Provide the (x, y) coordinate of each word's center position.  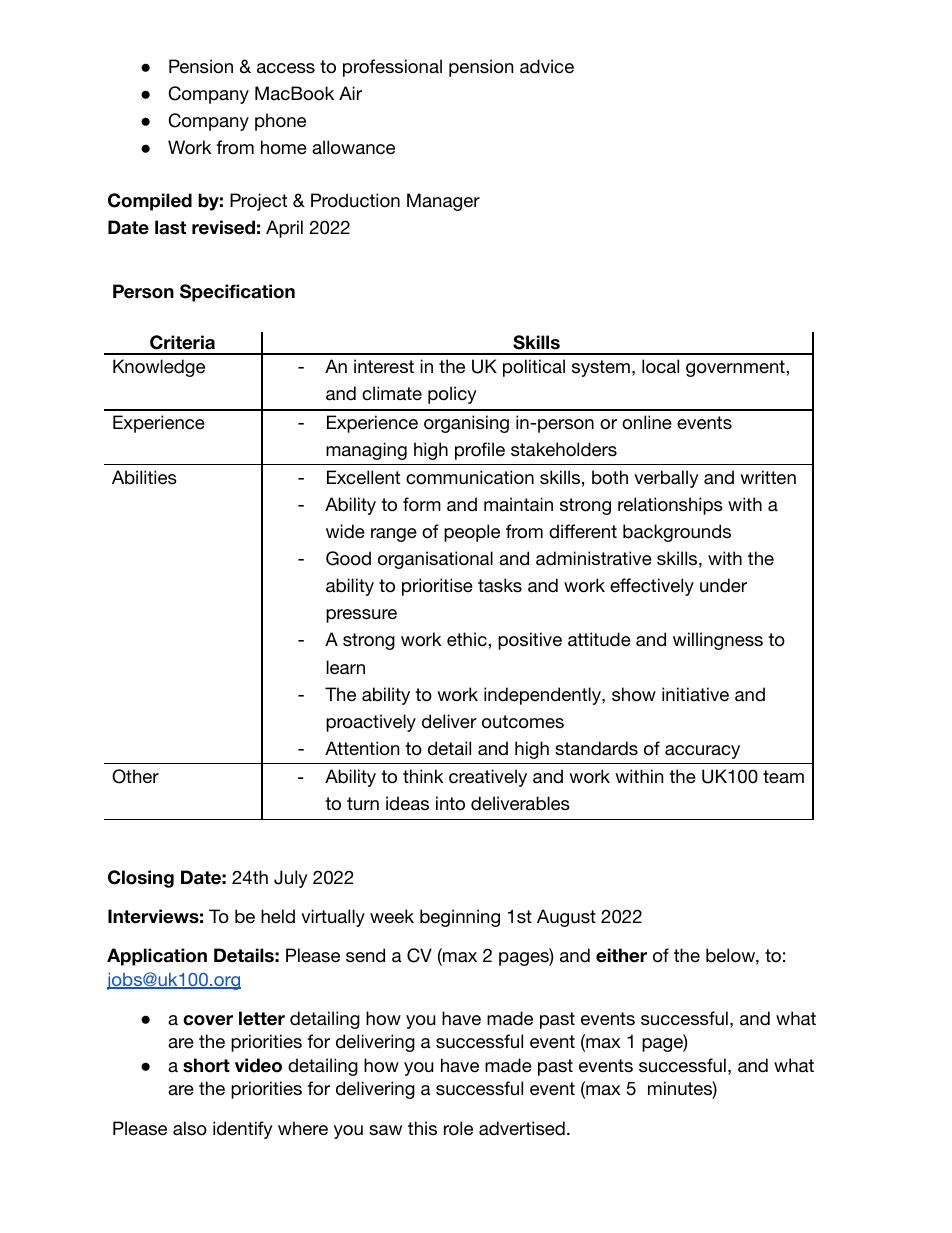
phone (280, 122)
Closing (141, 879)
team (783, 777)
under (723, 585)
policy (452, 395)
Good (348, 558)
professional (392, 68)
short (206, 1065)
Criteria (182, 342)
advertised (522, 1128)
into (450, 803)
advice (547, 66)
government (736, 368)
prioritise (437, 587)
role (458, 1128)
